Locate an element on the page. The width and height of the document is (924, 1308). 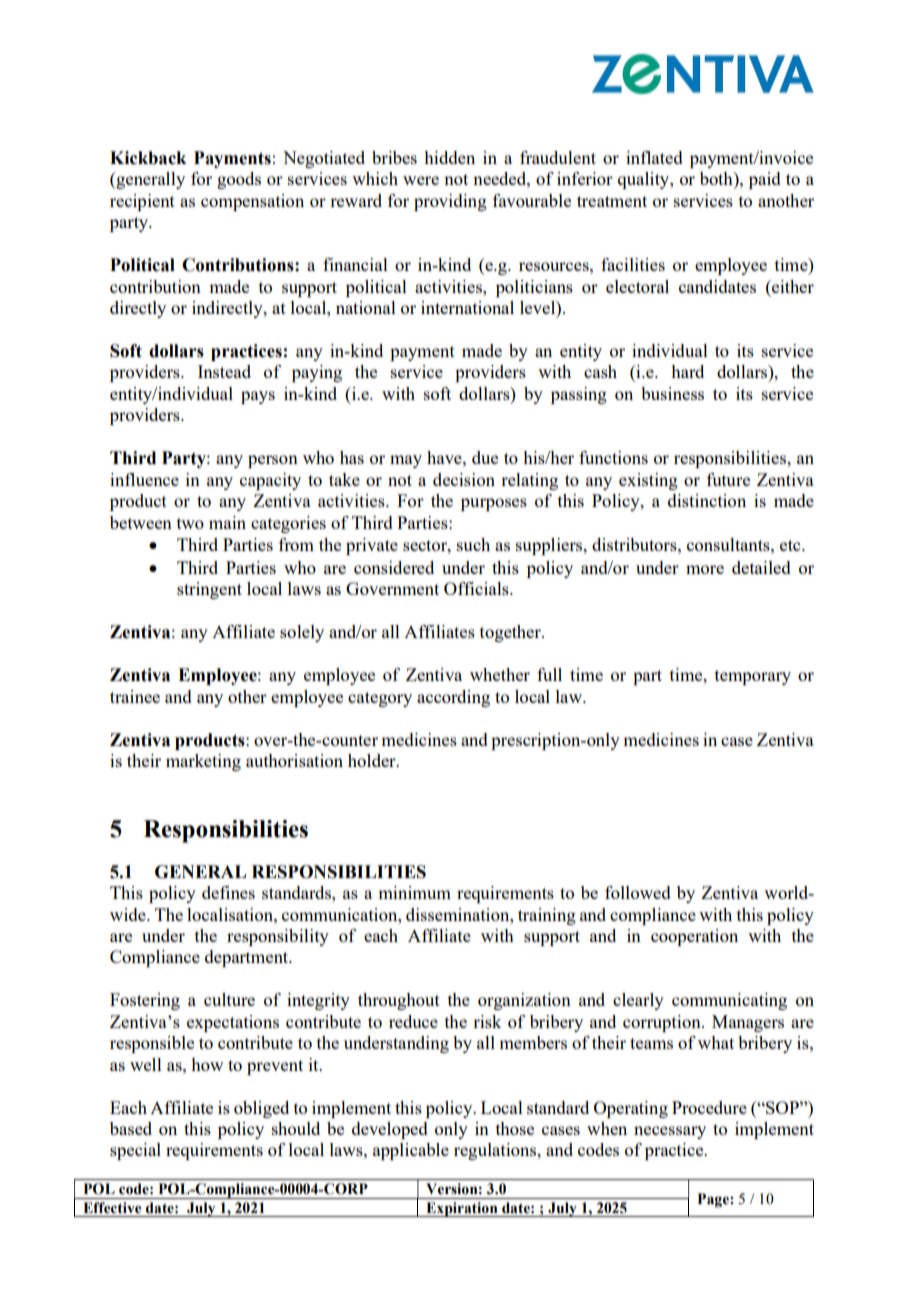
goods is located at coordinates (239, 180).
